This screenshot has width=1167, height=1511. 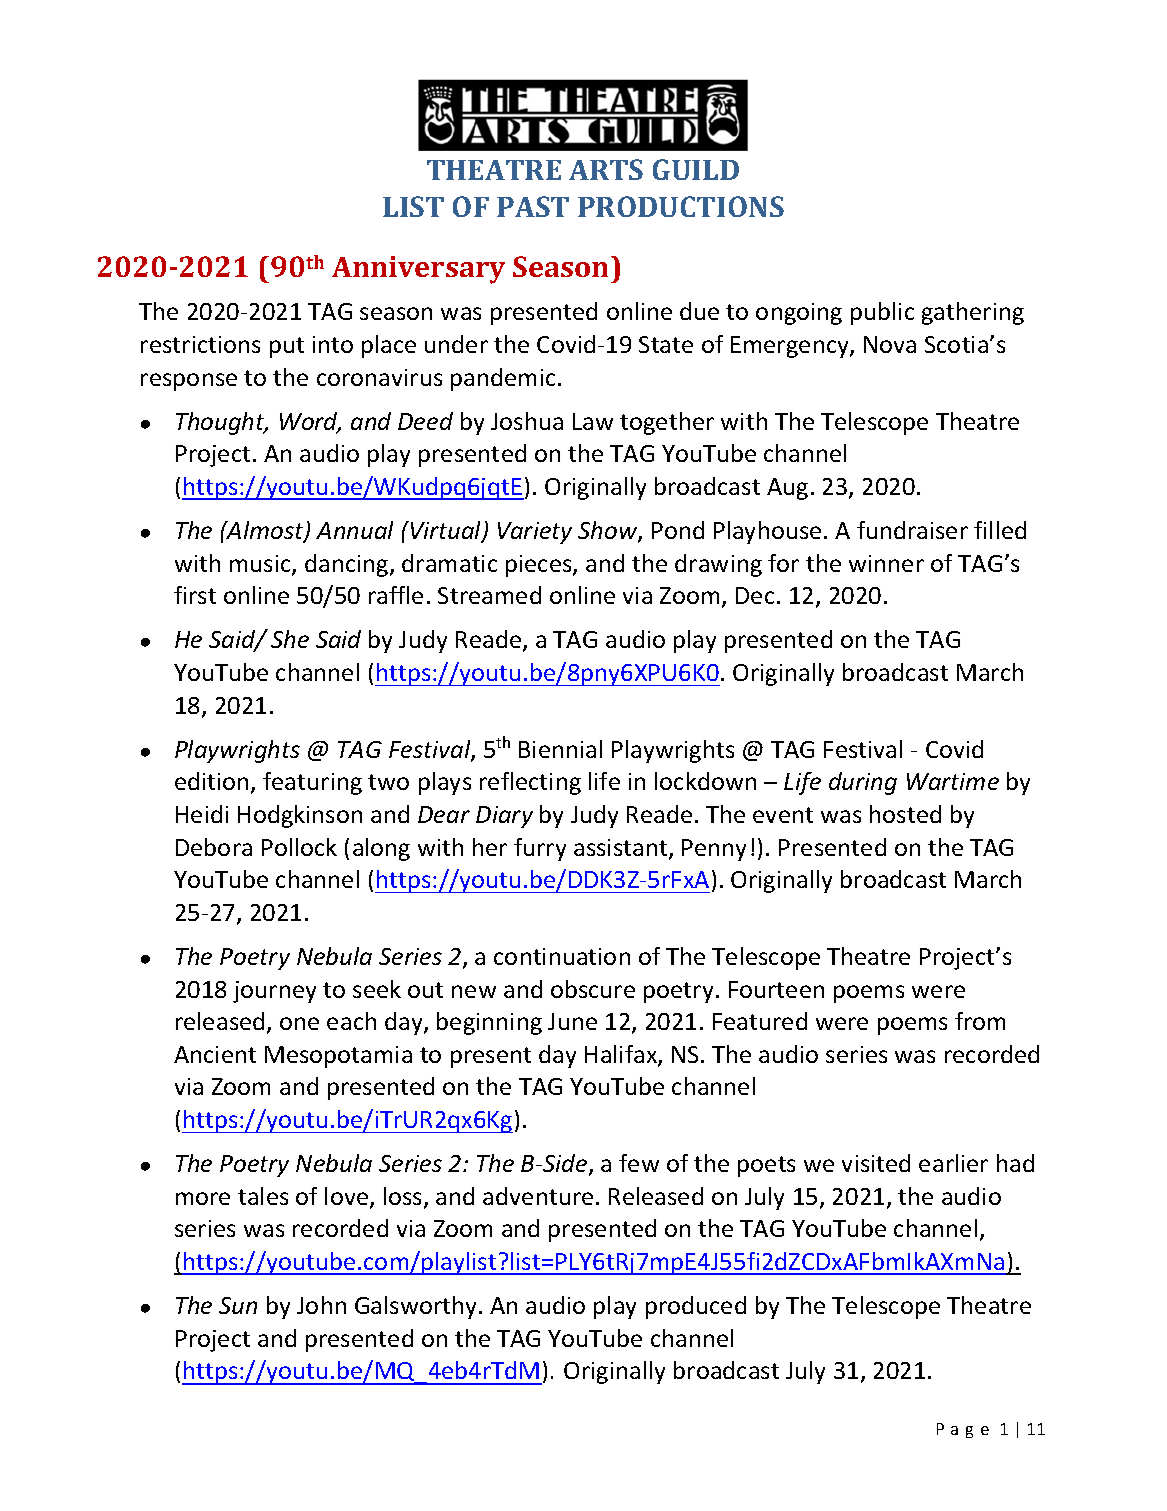 What do you see at coordinates (321, 1305) in the screenshot?
I see `John` at bounding box center [321, 1305].
